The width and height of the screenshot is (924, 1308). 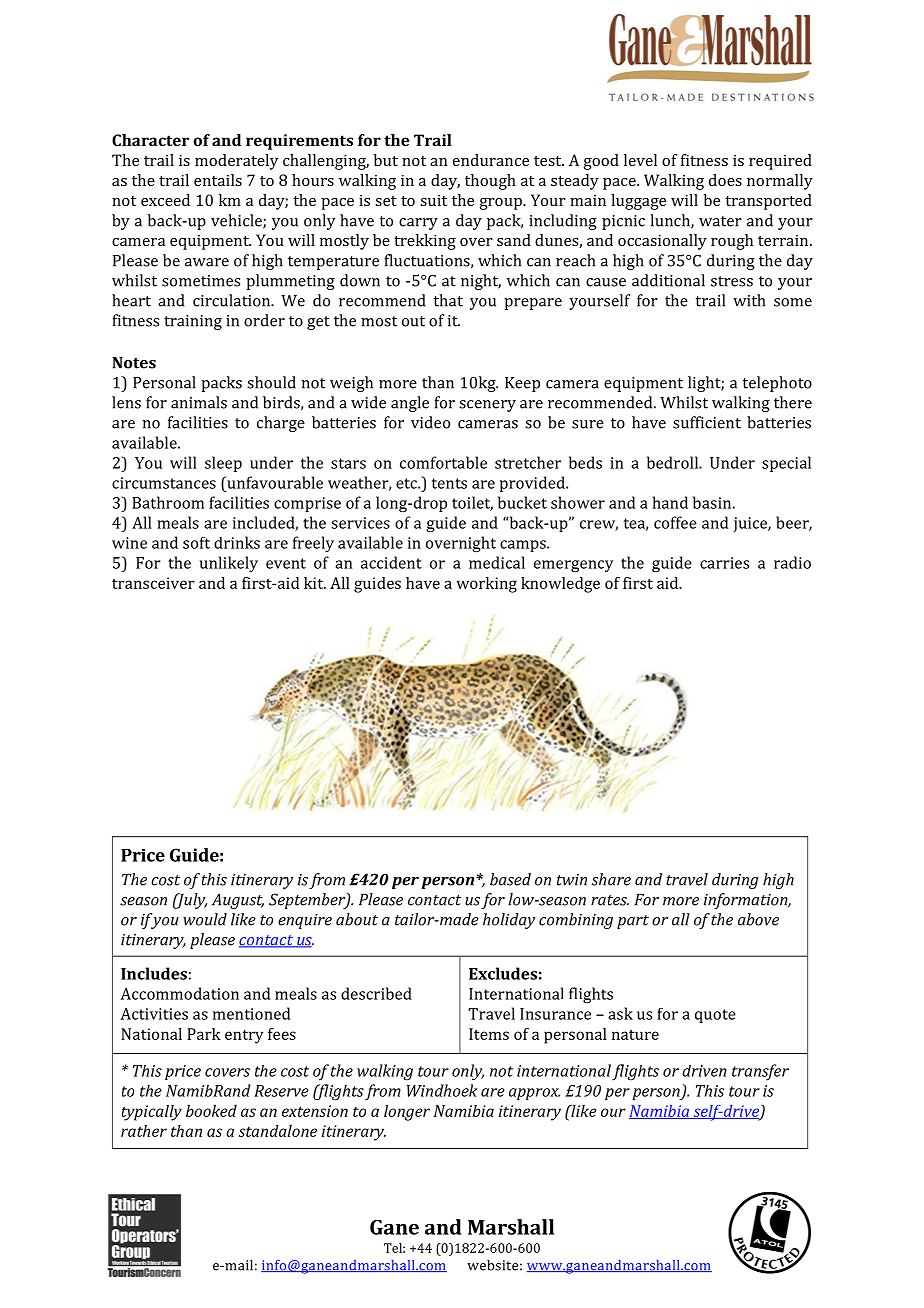 I want to click on entails, so click(x=218, y=180).
